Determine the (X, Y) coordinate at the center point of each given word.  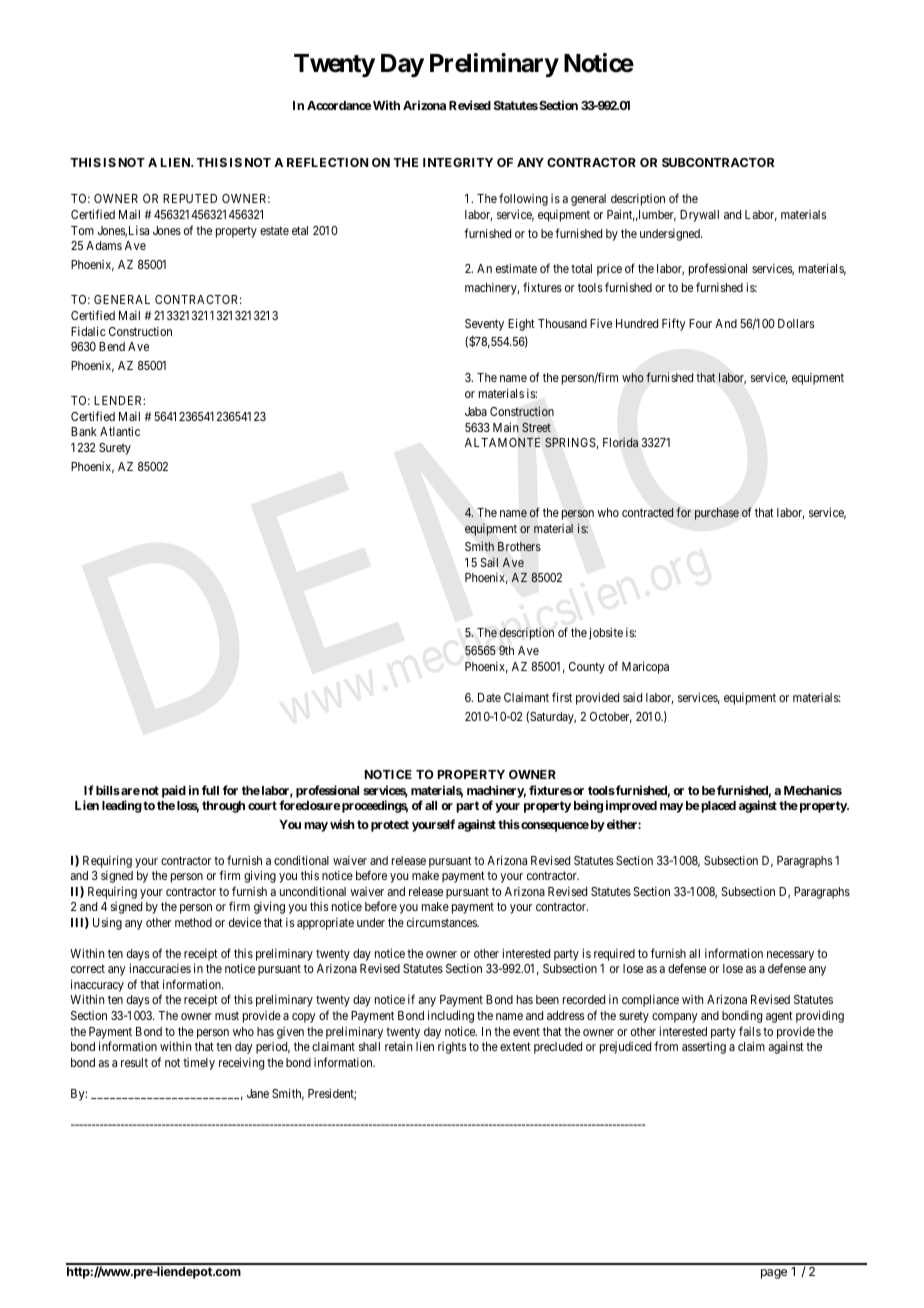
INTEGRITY (458, 162)
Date (489, 697)
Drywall (699, 216)
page (774, 1274)
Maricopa (645, 667)
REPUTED (190, 198)
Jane (258, 1093)
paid (174, 791)
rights (452, 1048)
